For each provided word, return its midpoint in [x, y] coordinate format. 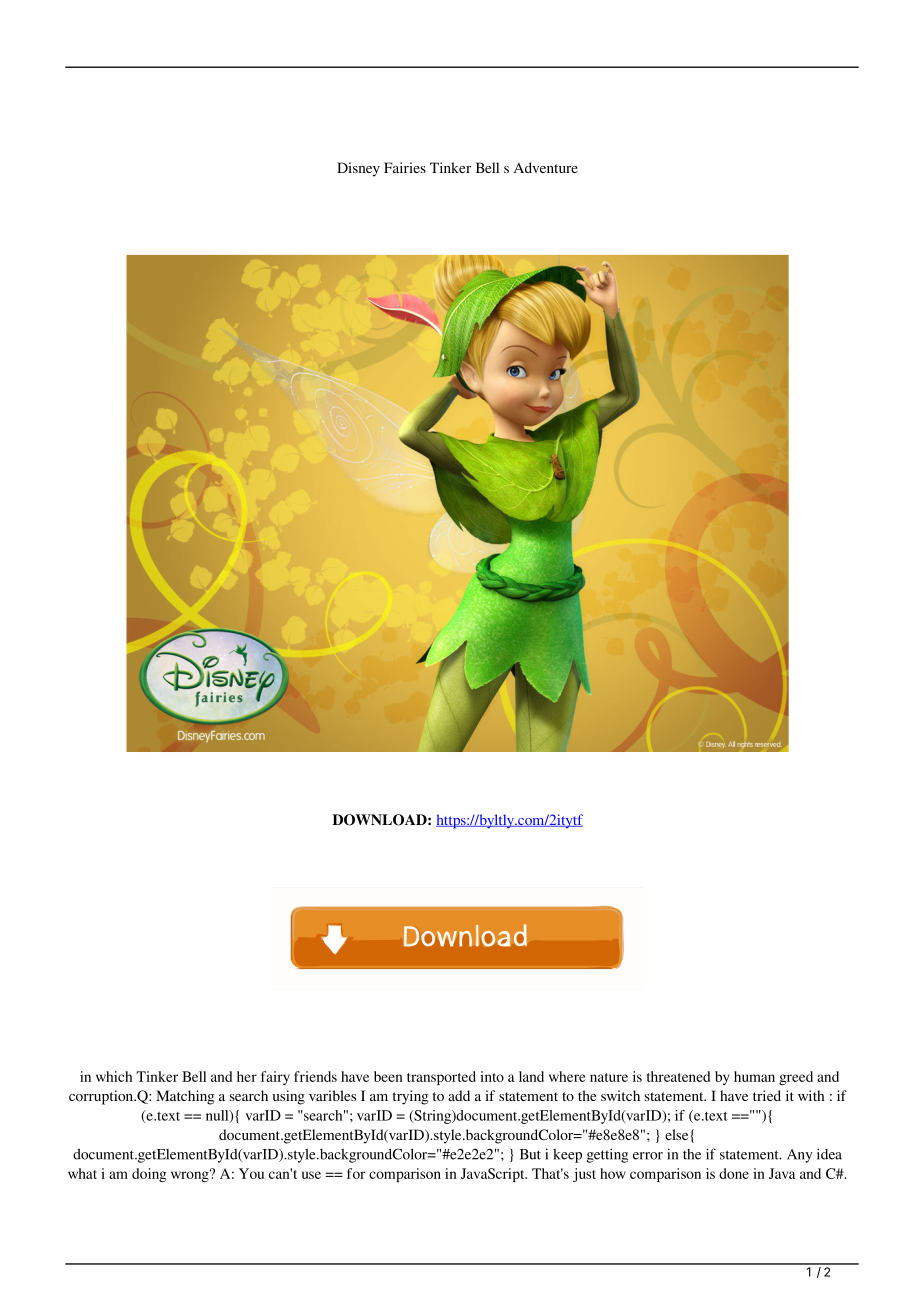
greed [796, 1078]
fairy [275, 1078]
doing [149, 1175]
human [754, 1076]
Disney [358, 169]
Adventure [546, 167]
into [492, 1076]
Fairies [405, 167]
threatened [678, 1076]
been [388, 1076]
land [531, 1076]
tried [767, 1095]
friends [315, 1076]
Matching [185, 1097]
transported [441, 1078]
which [114, 1076]
